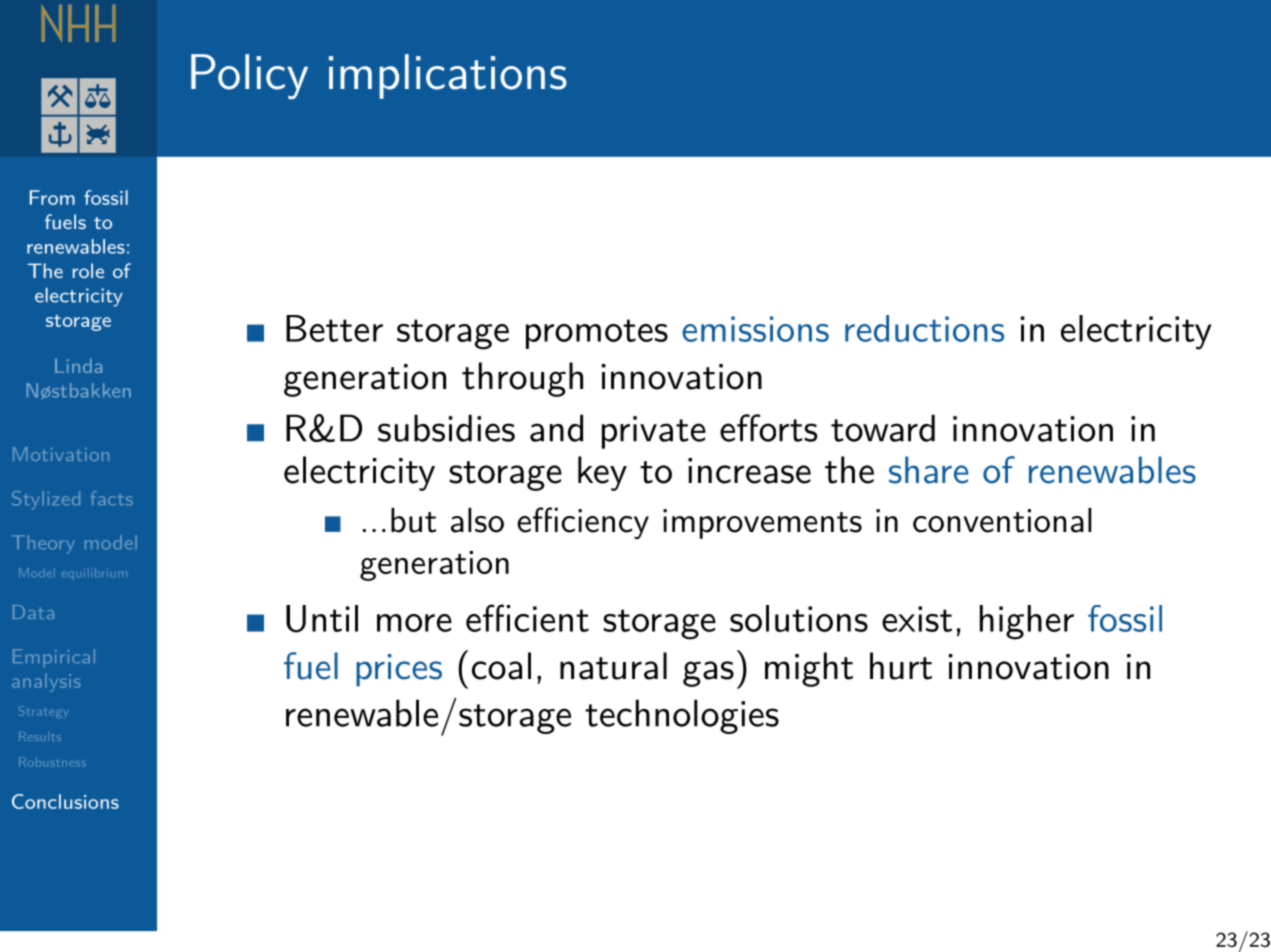  Describe the element at coordinates (249, 76) in the page. I see `Policy` at that location.
